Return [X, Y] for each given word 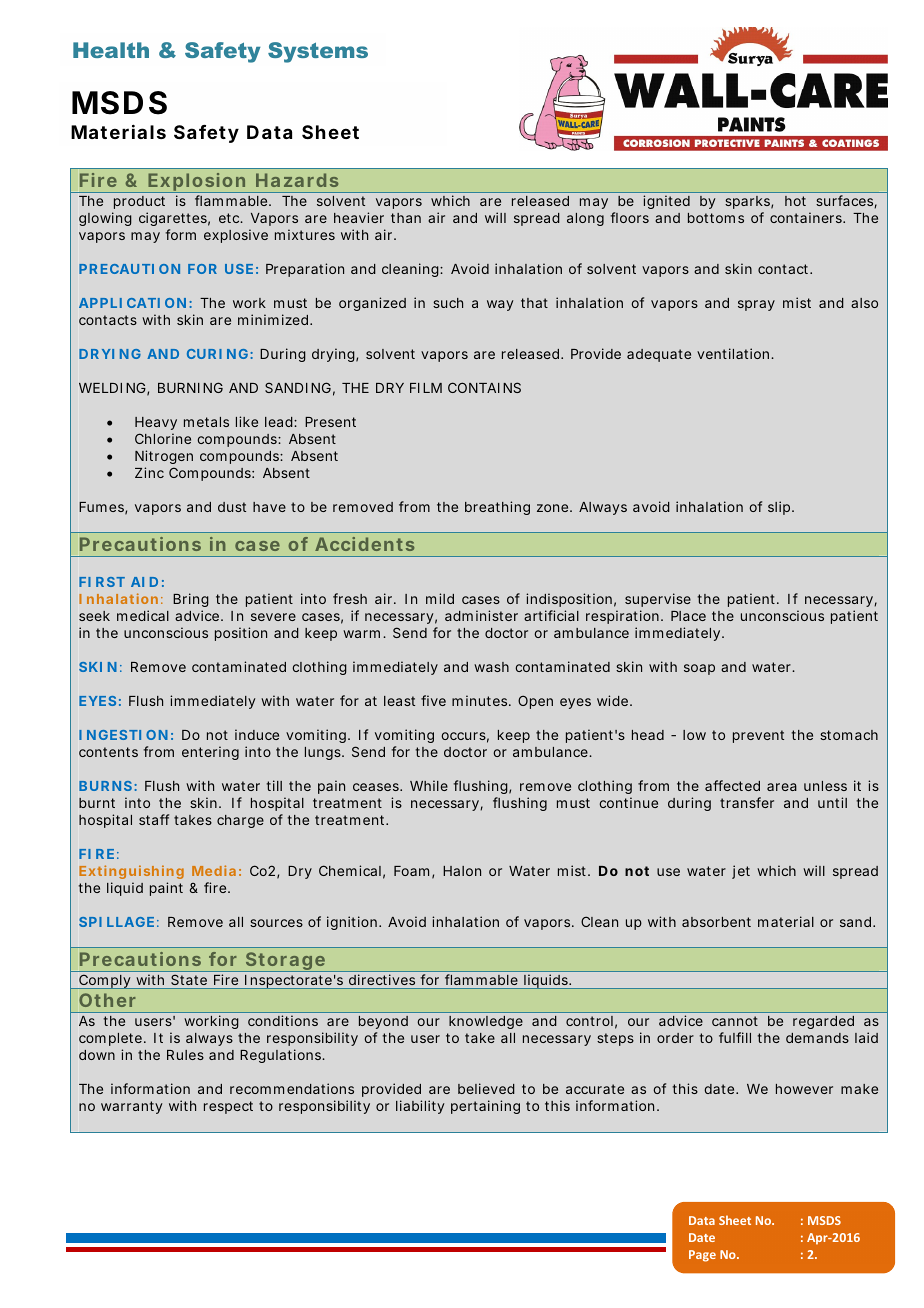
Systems [318, 52]
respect [228, 1107]
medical [143, 615]
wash [491, 667]
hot [795, 201]
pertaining [485, 1107]
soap [699, 669]
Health [111, 50]
